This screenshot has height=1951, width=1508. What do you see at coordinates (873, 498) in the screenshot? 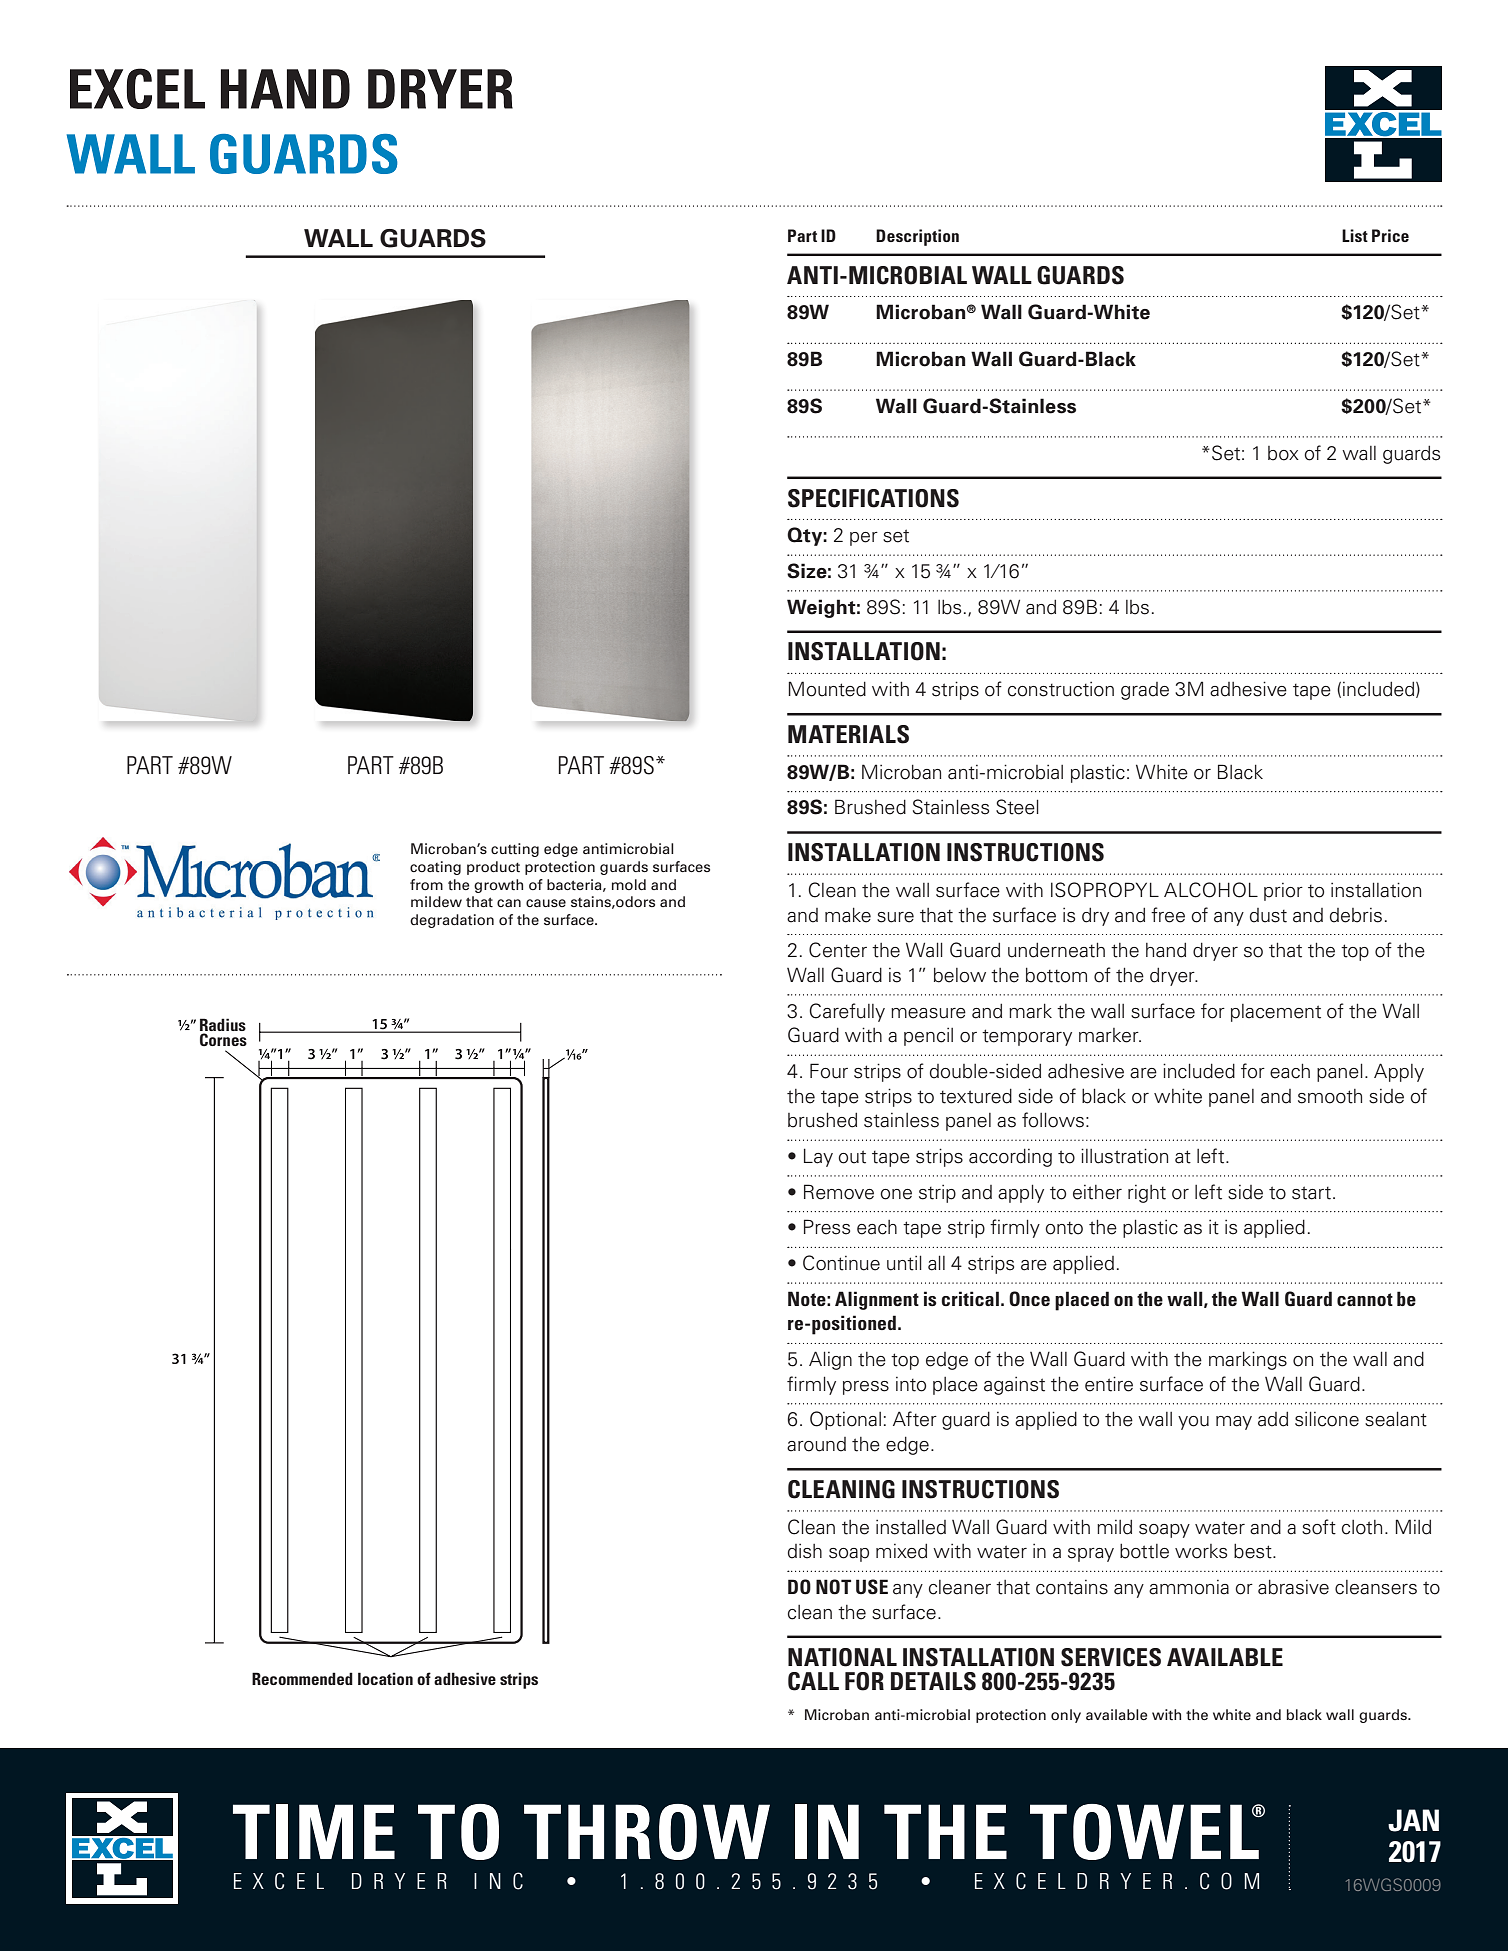
I see `SPECIFICATIONS` at bounding box center [873, 498].
